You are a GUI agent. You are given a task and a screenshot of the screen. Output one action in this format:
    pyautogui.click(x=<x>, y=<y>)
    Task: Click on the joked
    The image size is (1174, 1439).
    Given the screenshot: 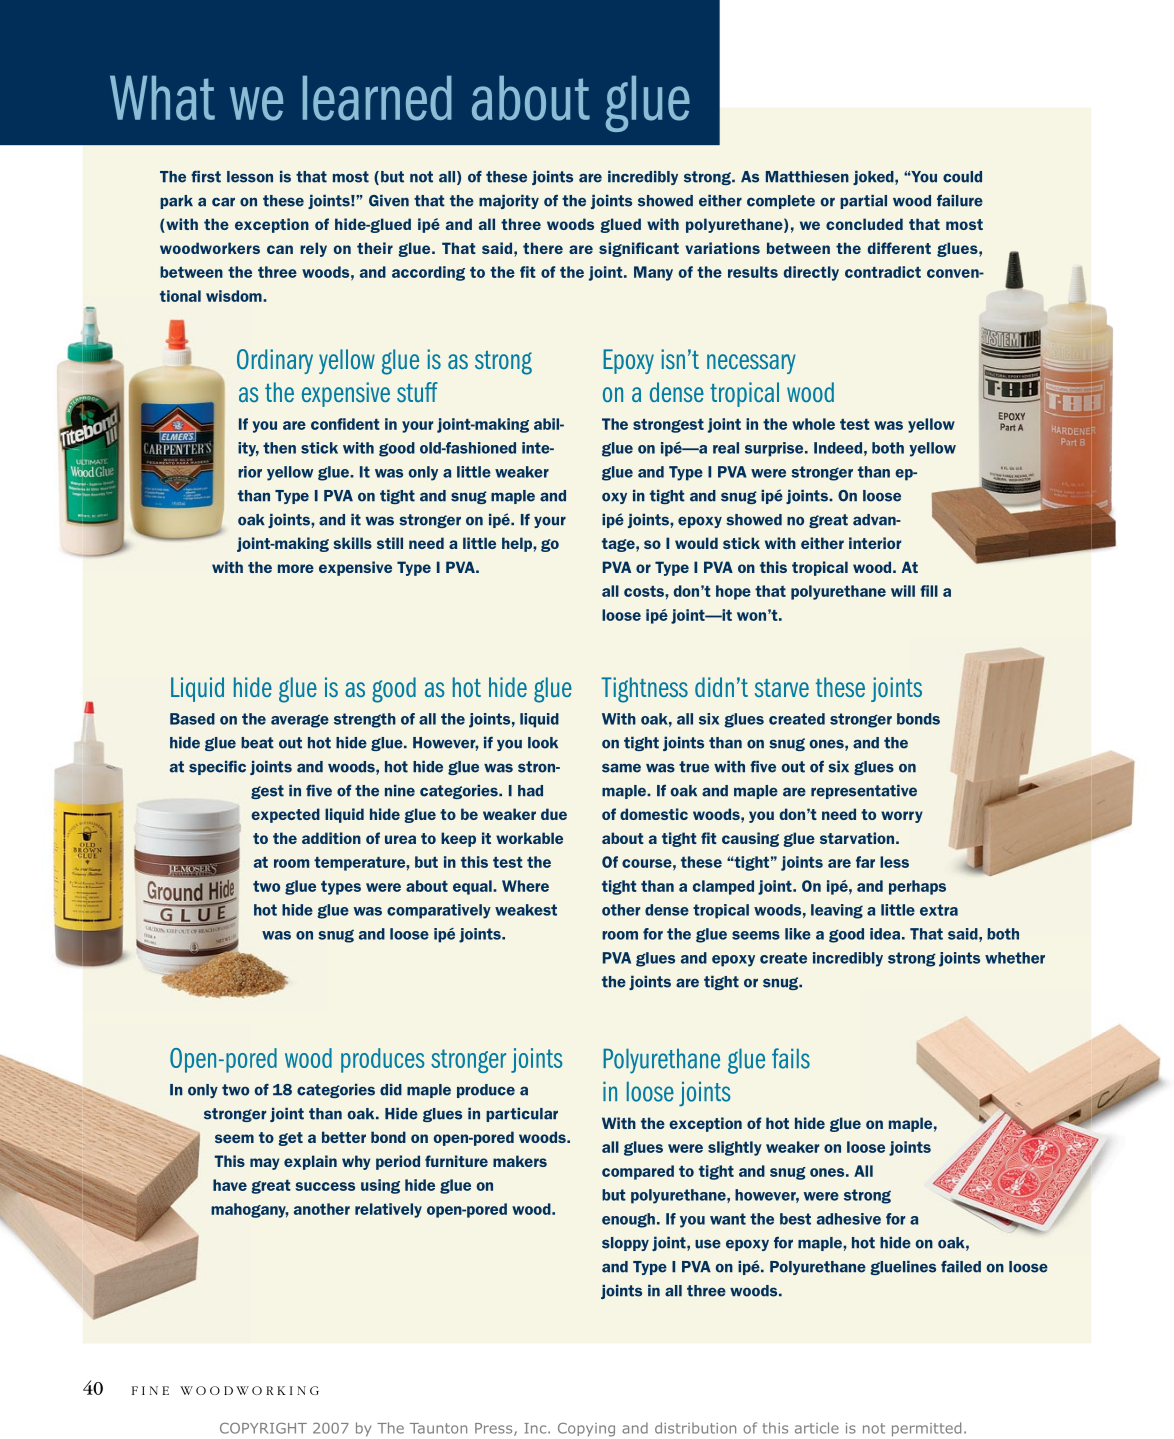 What is the action you would take?
    pyautogui.click(x=874, y=177)
